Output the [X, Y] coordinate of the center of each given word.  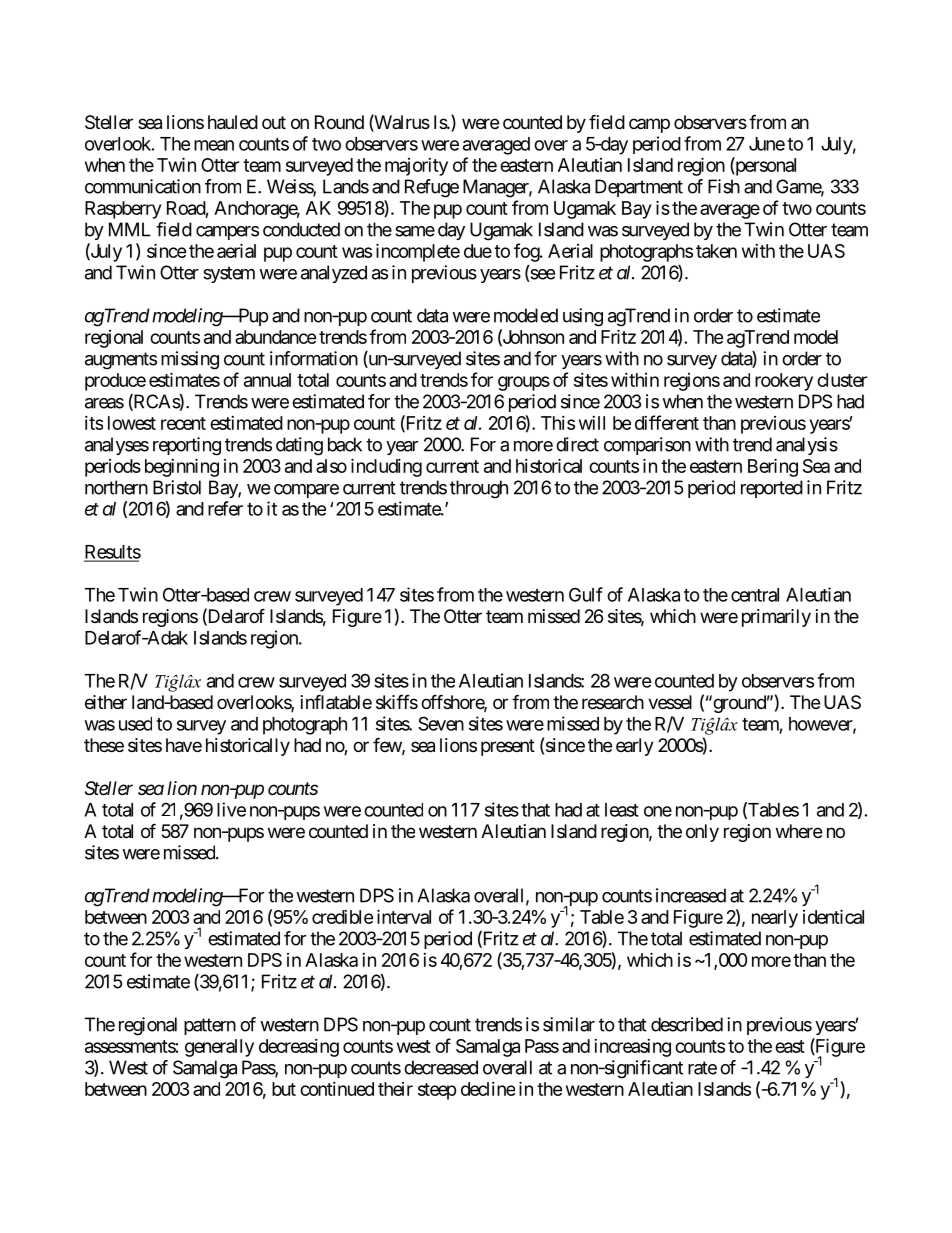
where [799, 831]
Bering [773, 467]
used [135, 724]
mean [214, 145]
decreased [441, 1067]
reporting [187, 446]
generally [219, 1048]
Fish [724, 186]
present [508, 747]
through [479, 489]
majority [416, 167]
